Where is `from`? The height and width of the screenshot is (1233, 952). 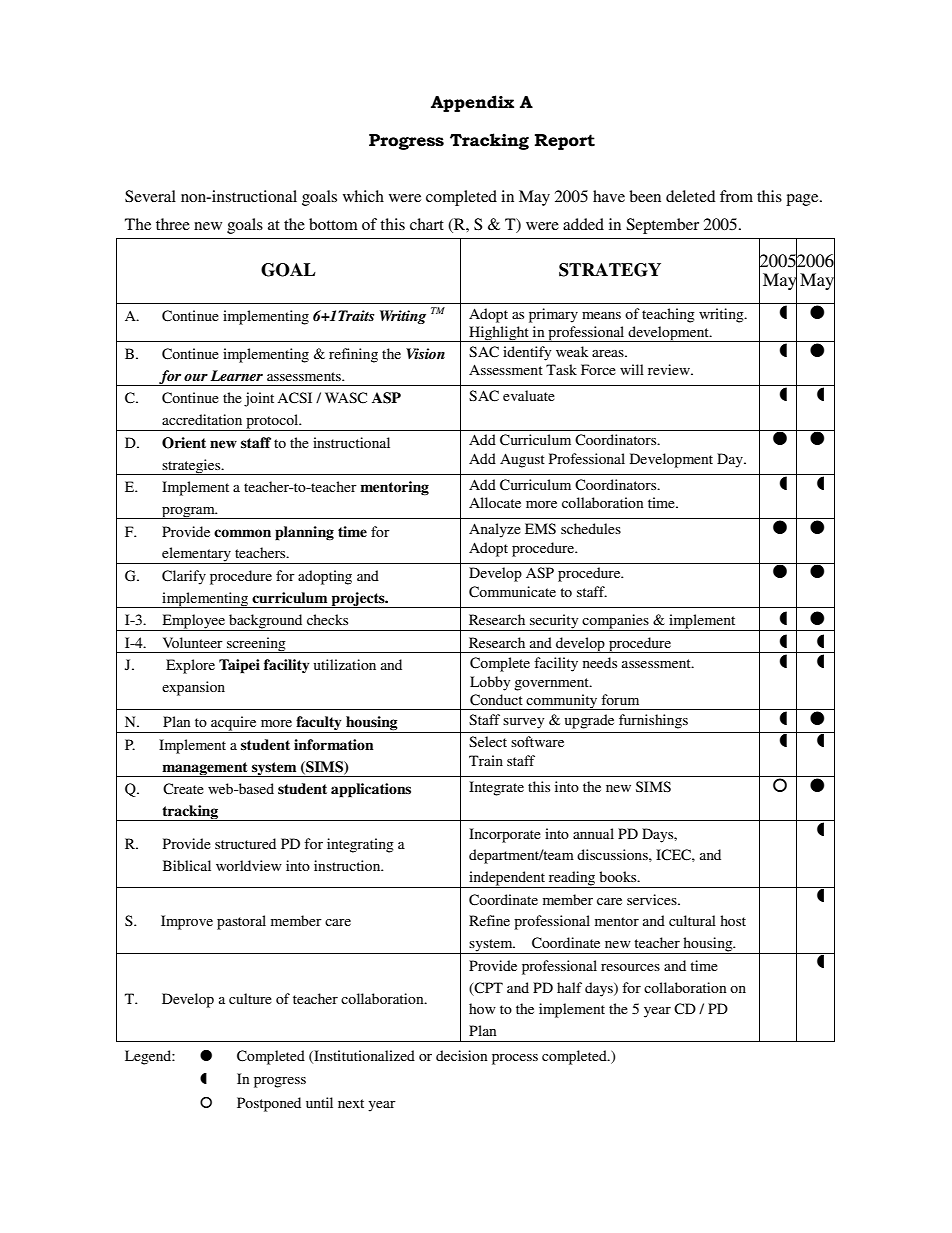
from is located at coordinates (736, 196).
